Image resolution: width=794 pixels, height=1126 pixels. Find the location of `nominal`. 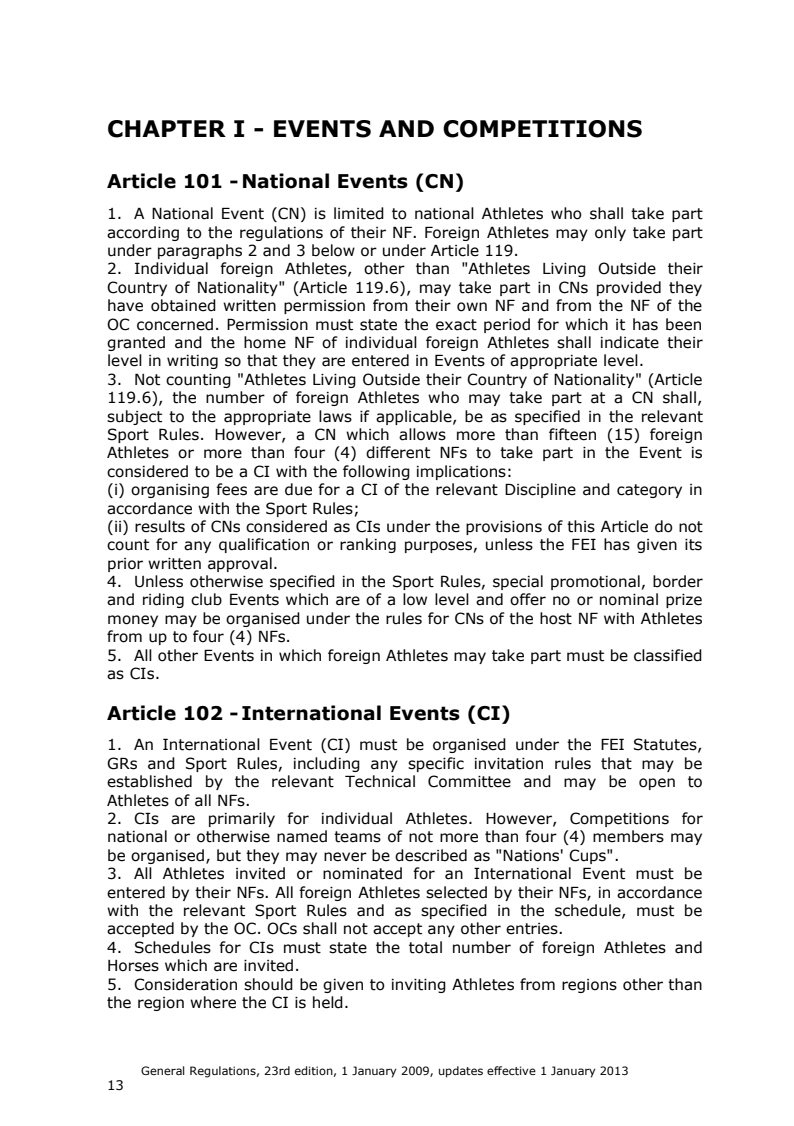

nominal is located at coordinates (629, 599).
